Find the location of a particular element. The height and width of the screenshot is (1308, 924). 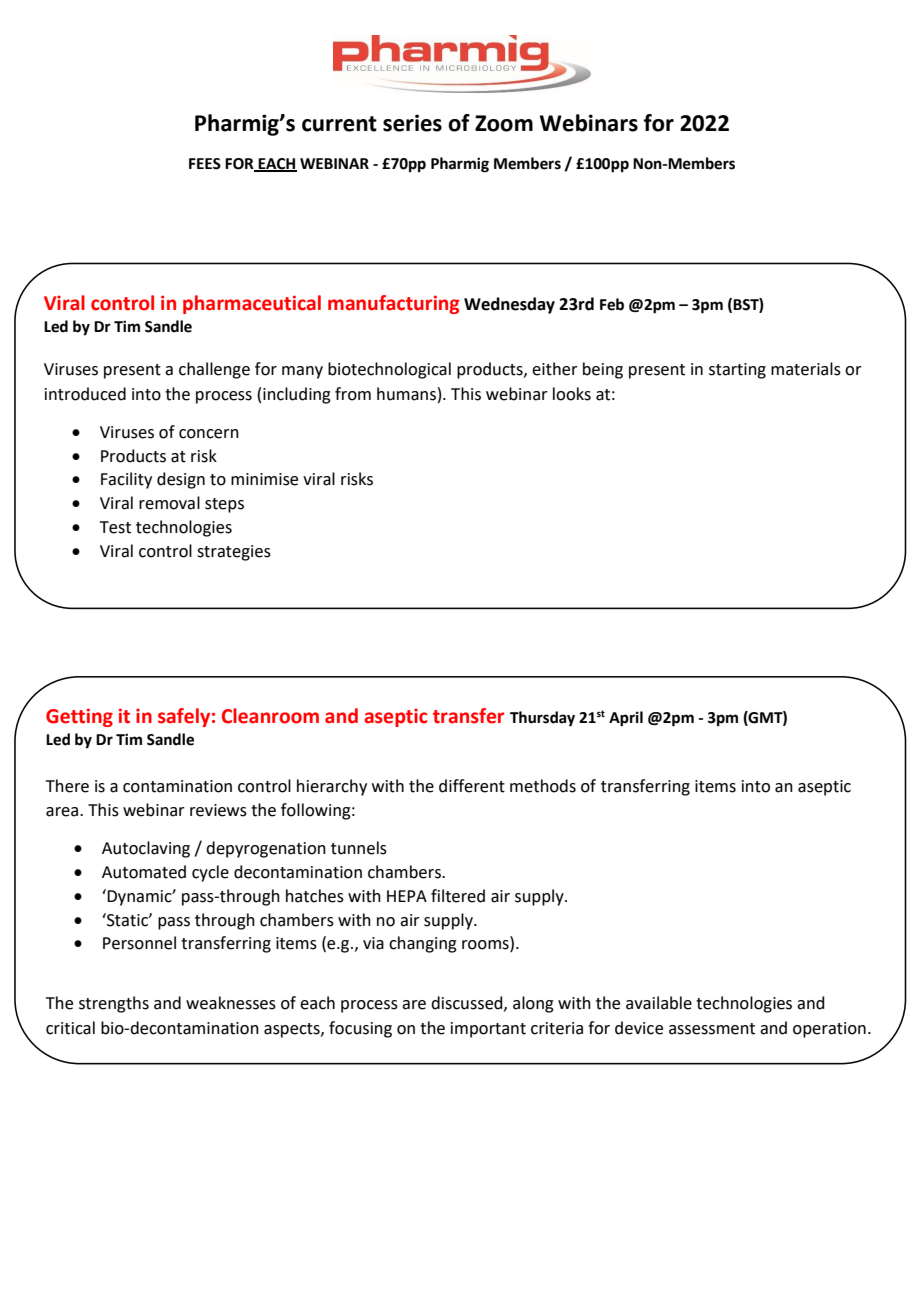

assessment is located at coordinates (712, 1029).
